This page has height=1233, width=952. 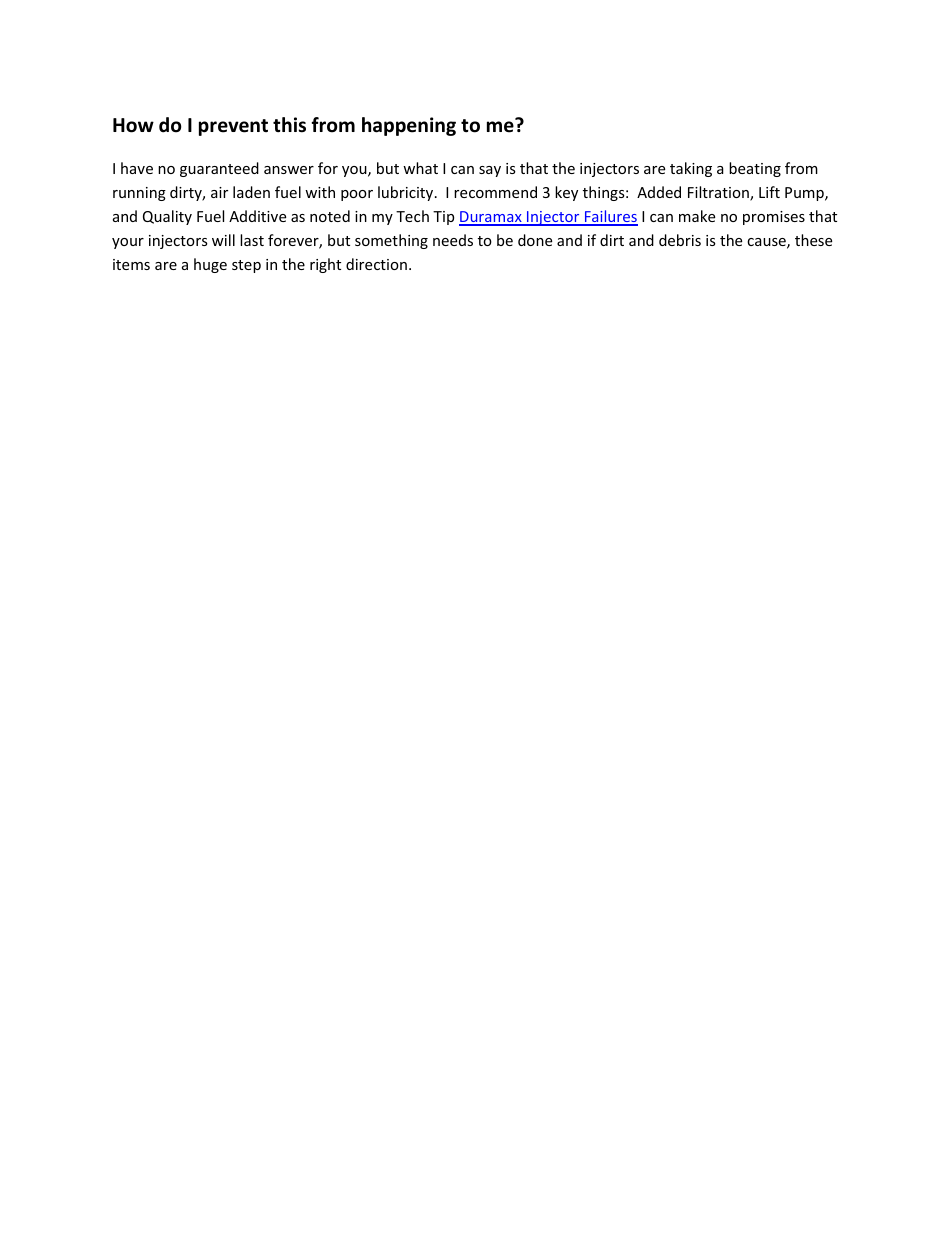 What do you see at coordinates (719, 193) in the page?
I see `Filtration` at bounding box center [719, 193].
